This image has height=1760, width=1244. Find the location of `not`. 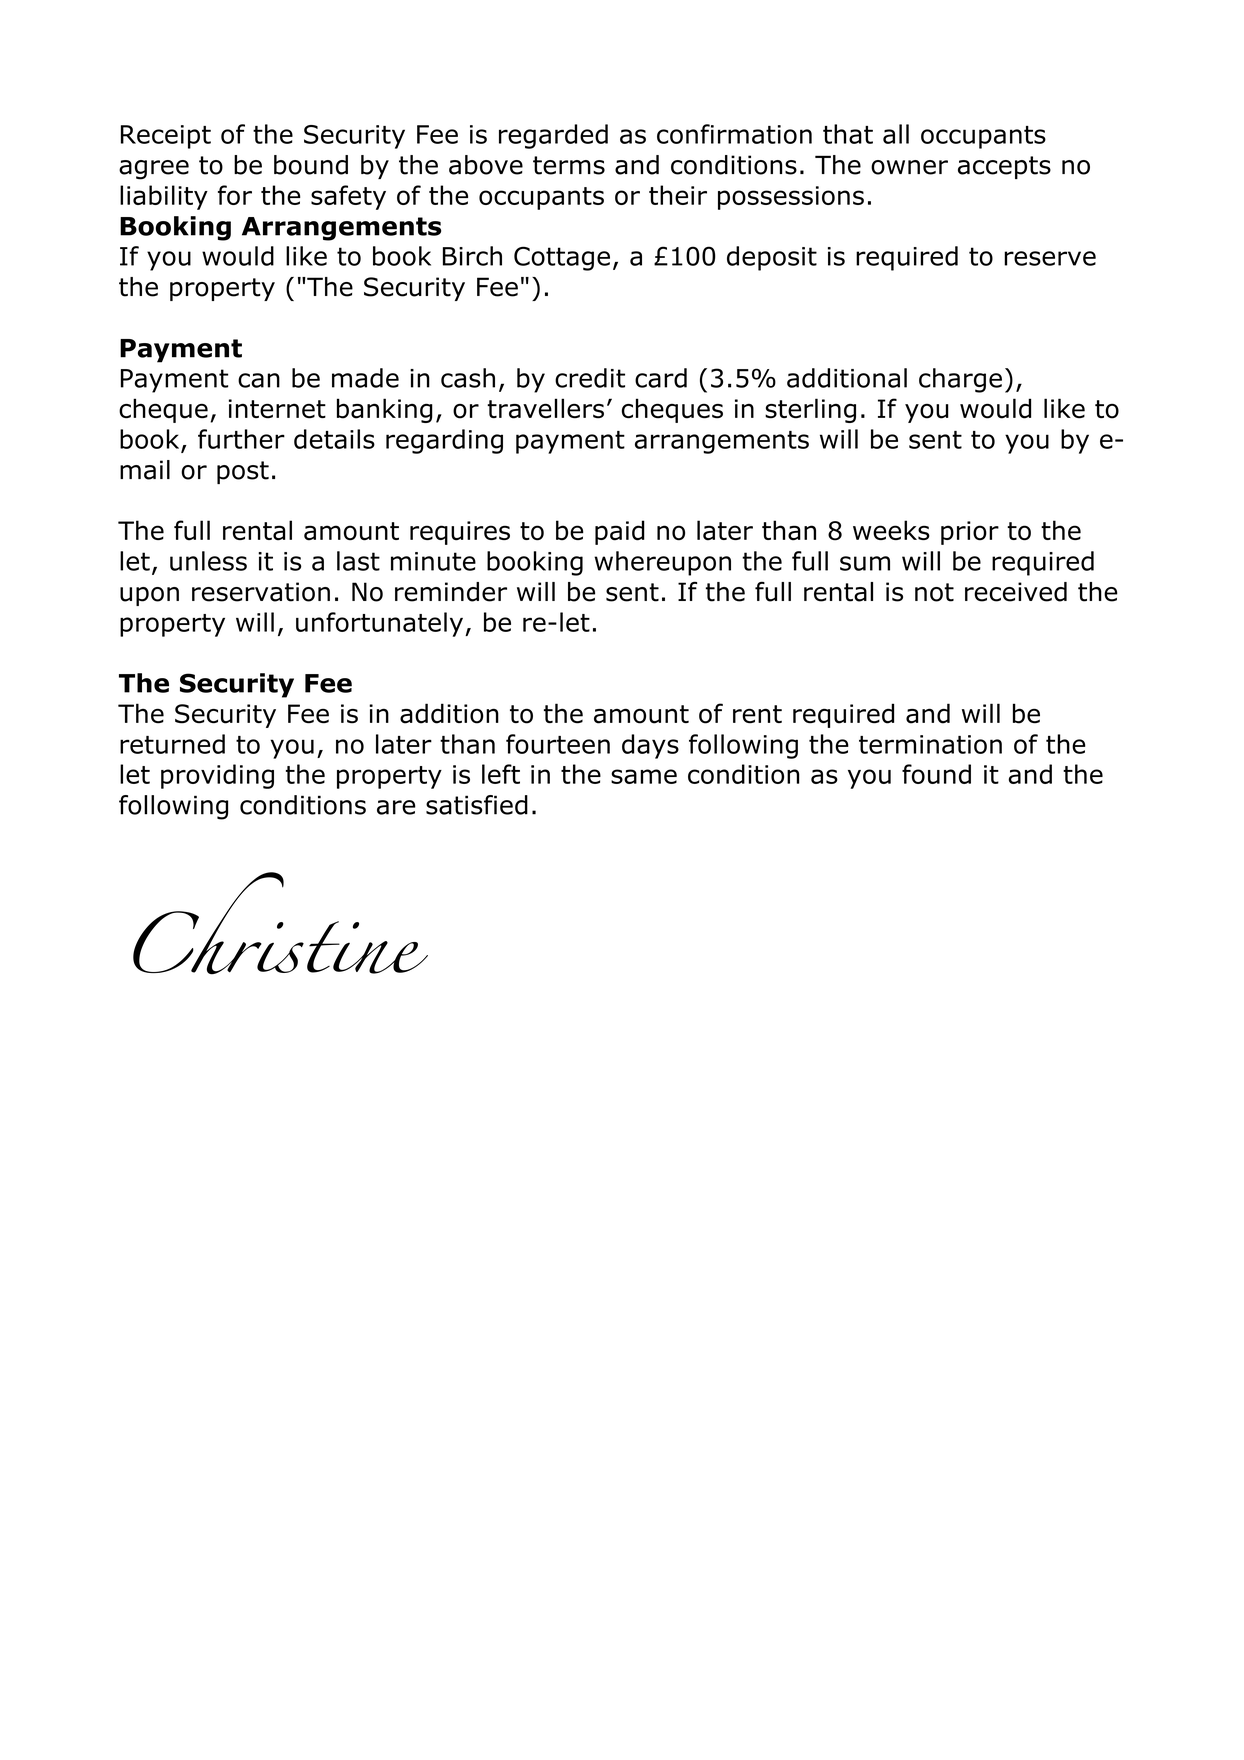

not is located at coordinates (934, 592).
